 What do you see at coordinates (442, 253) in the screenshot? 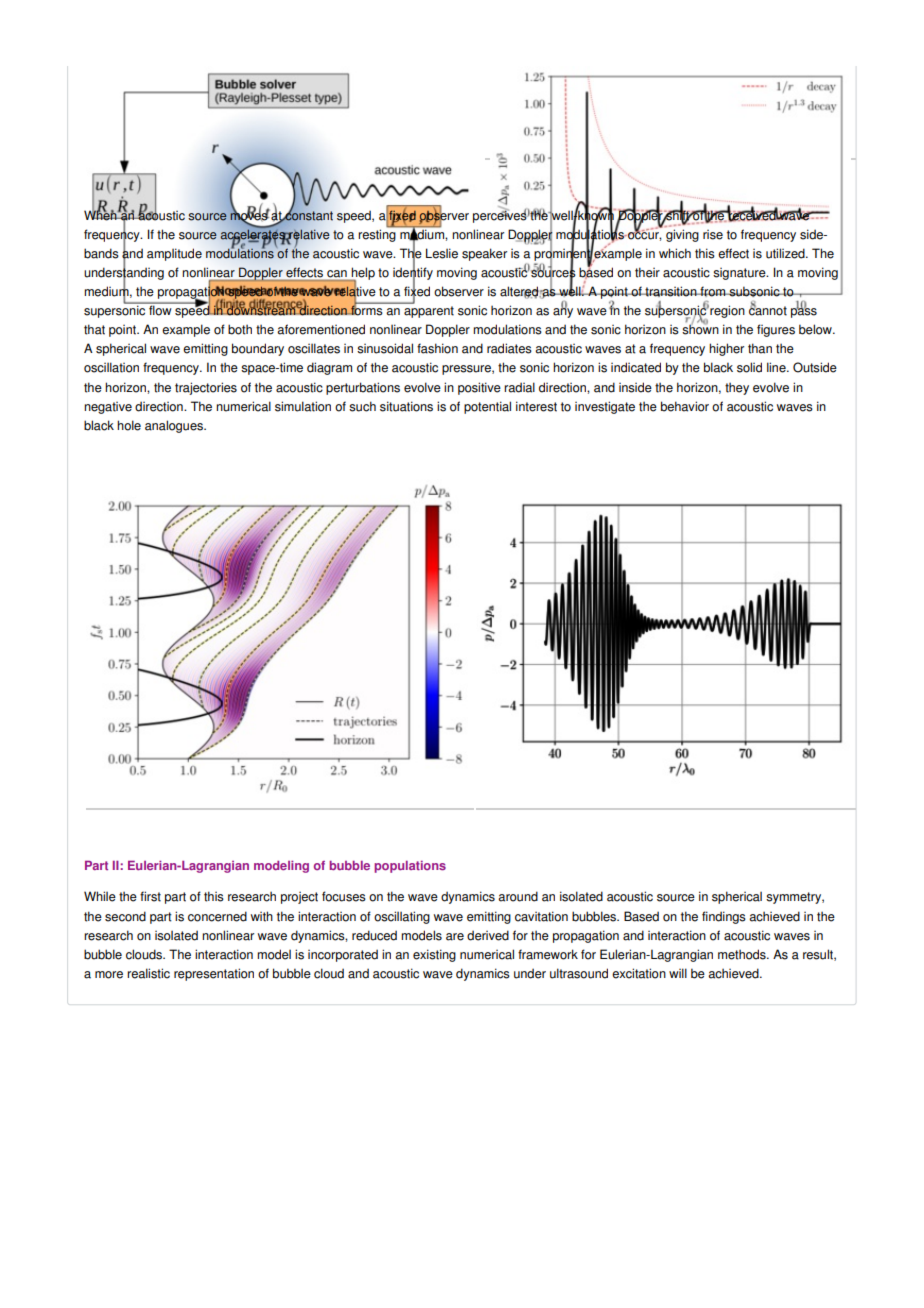
I see `Leslie` at bounding box center [442, 253].
